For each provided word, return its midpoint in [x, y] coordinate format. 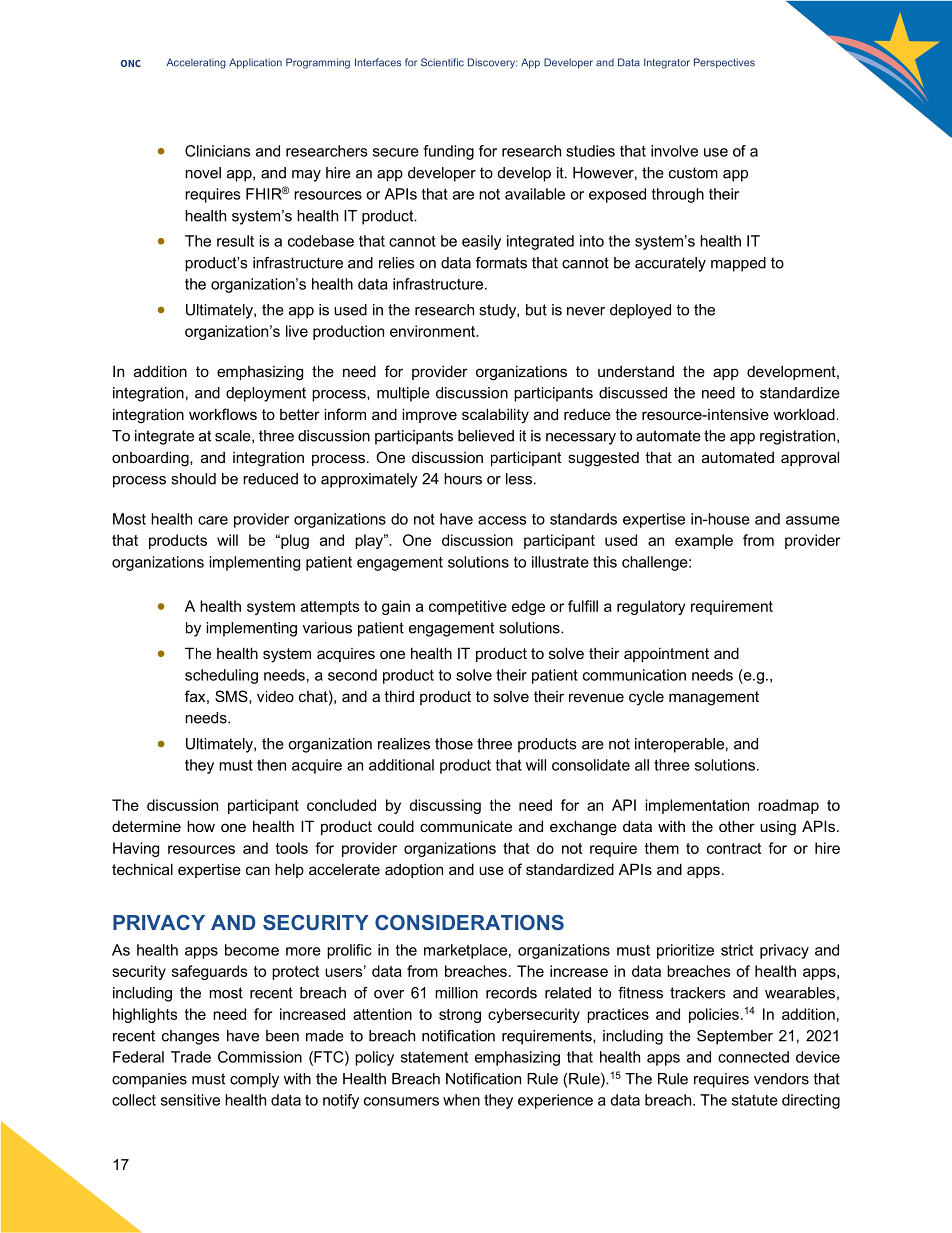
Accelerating [196, 63]
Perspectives [724, 63]
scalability [495, 416]
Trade [191, 1057]
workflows [223, 414]
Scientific [442, 62]
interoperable [679, 745]
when [461, 1100]
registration [799, 437]
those [454, 744]
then [271, 765]
